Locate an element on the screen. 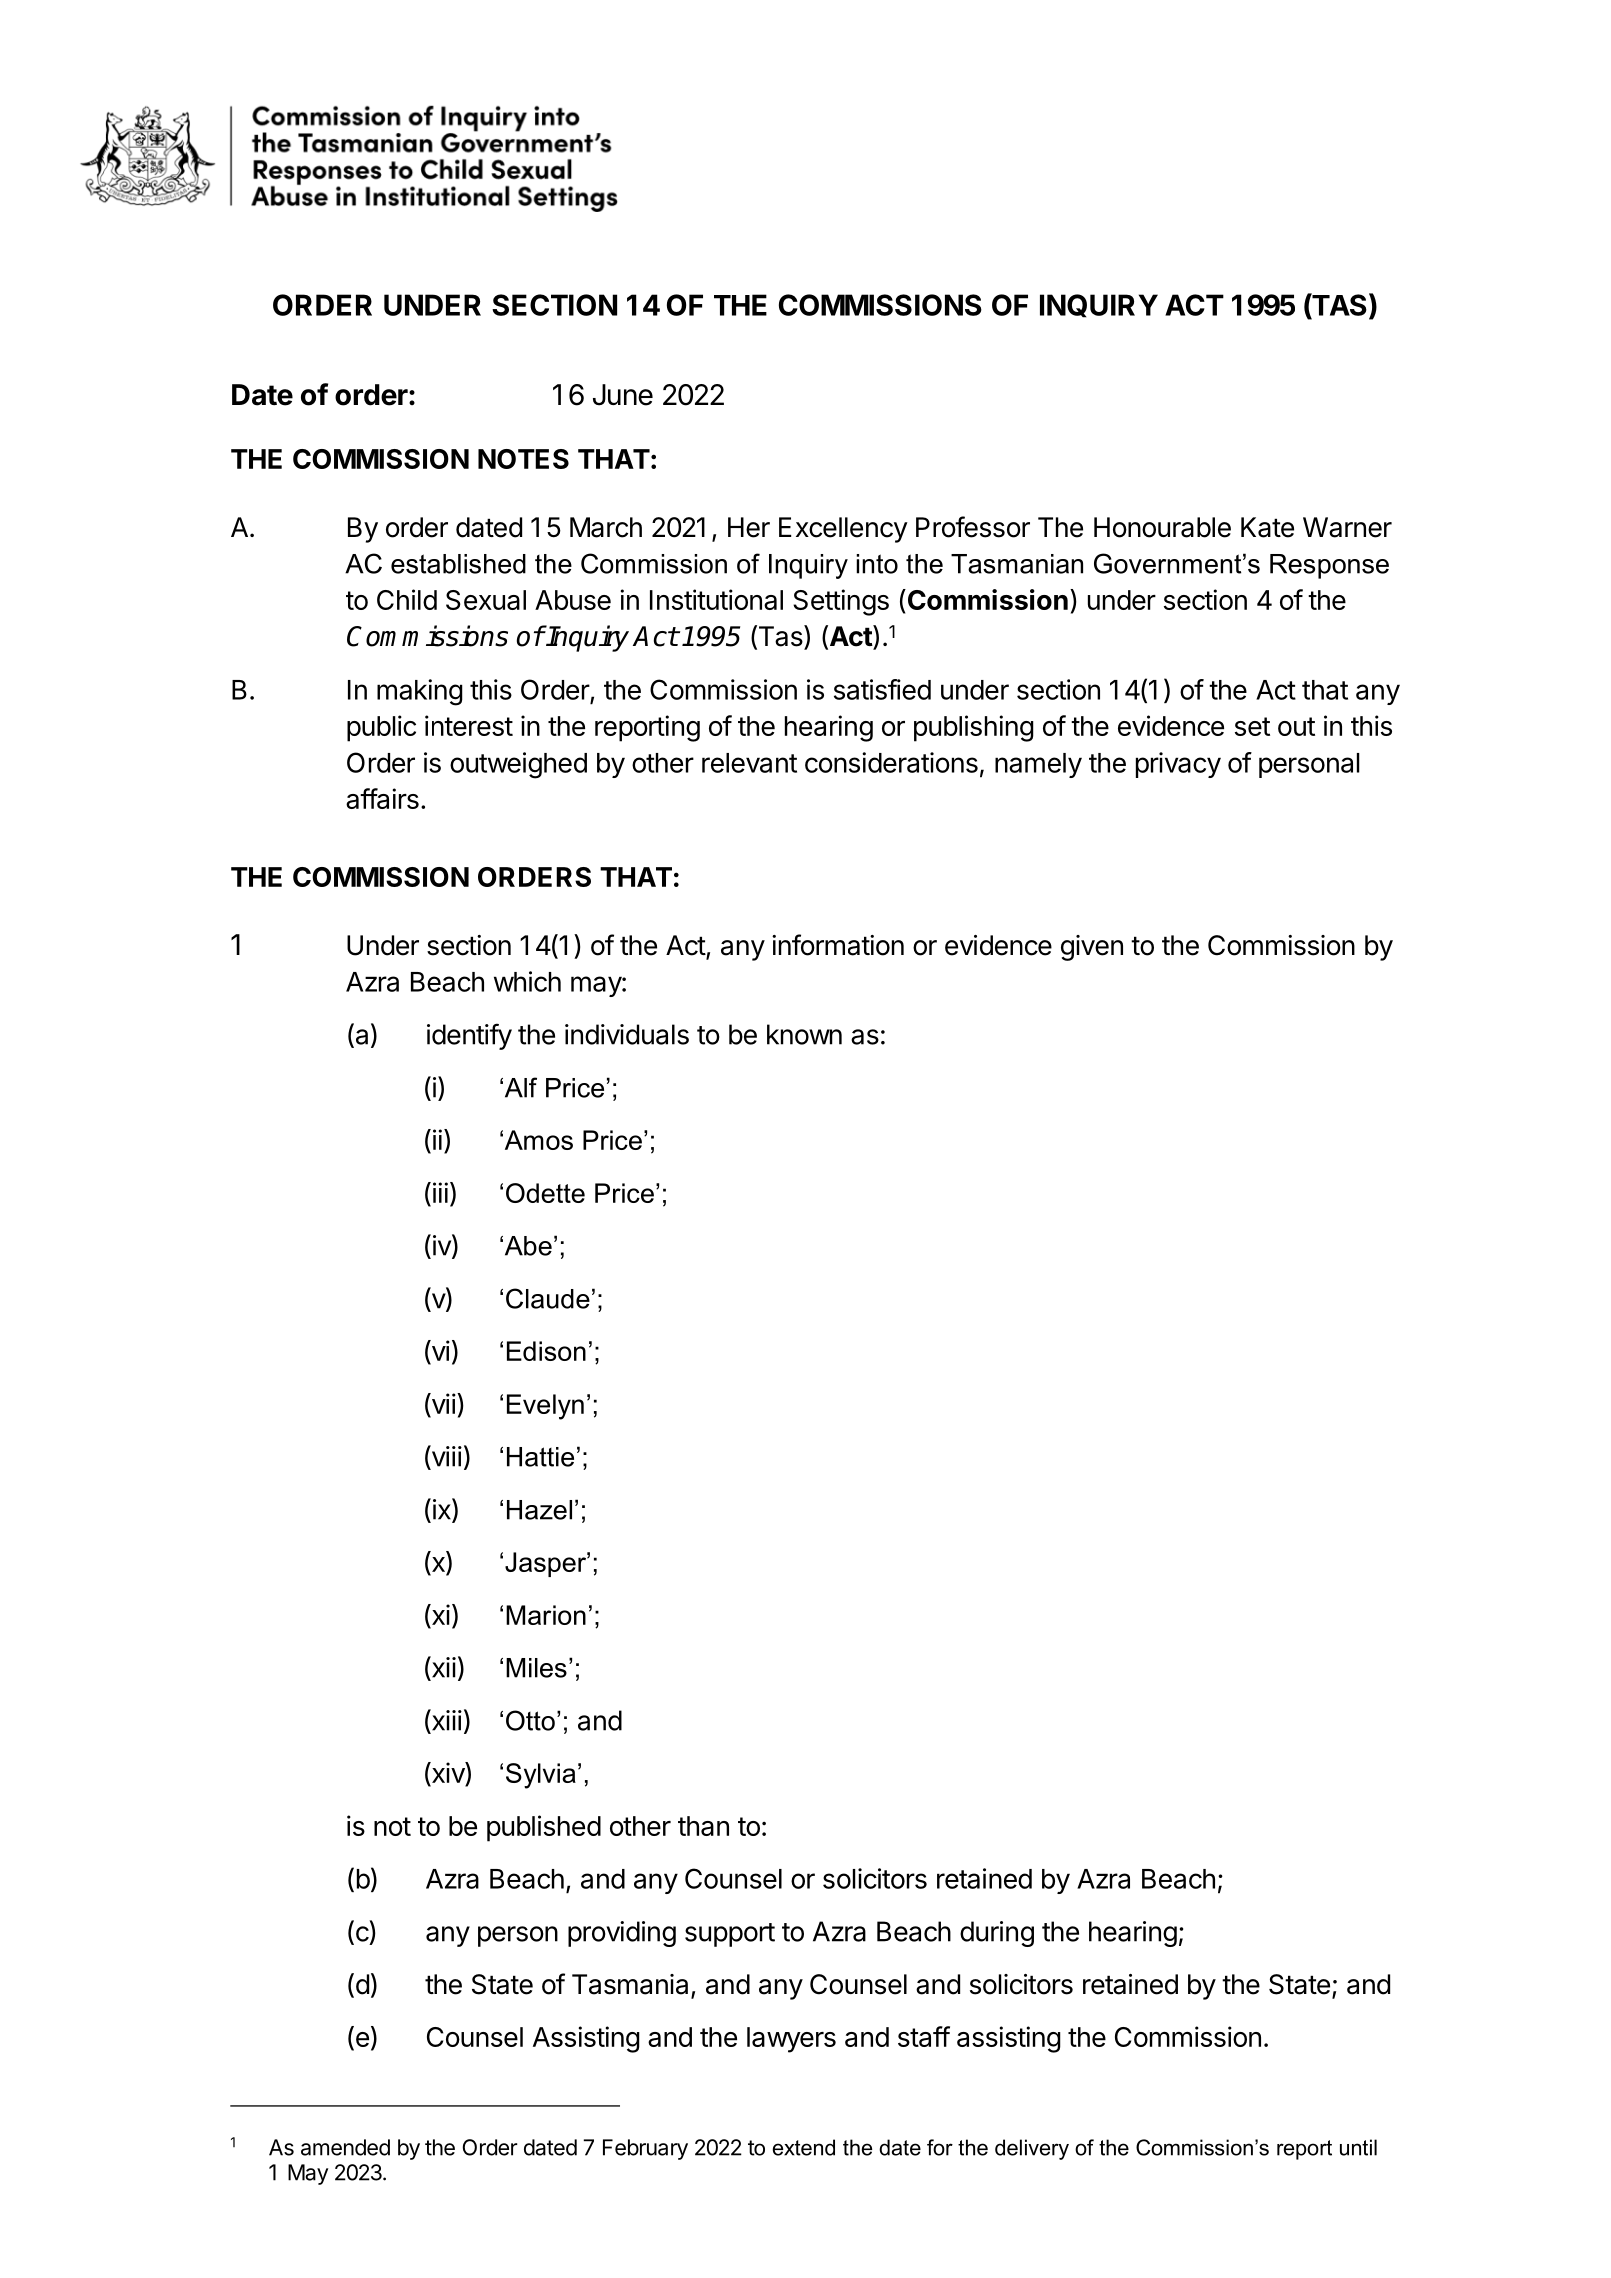 This screenshot has height=2278, width=1611. affairs is located at coordinates (382, 798).
